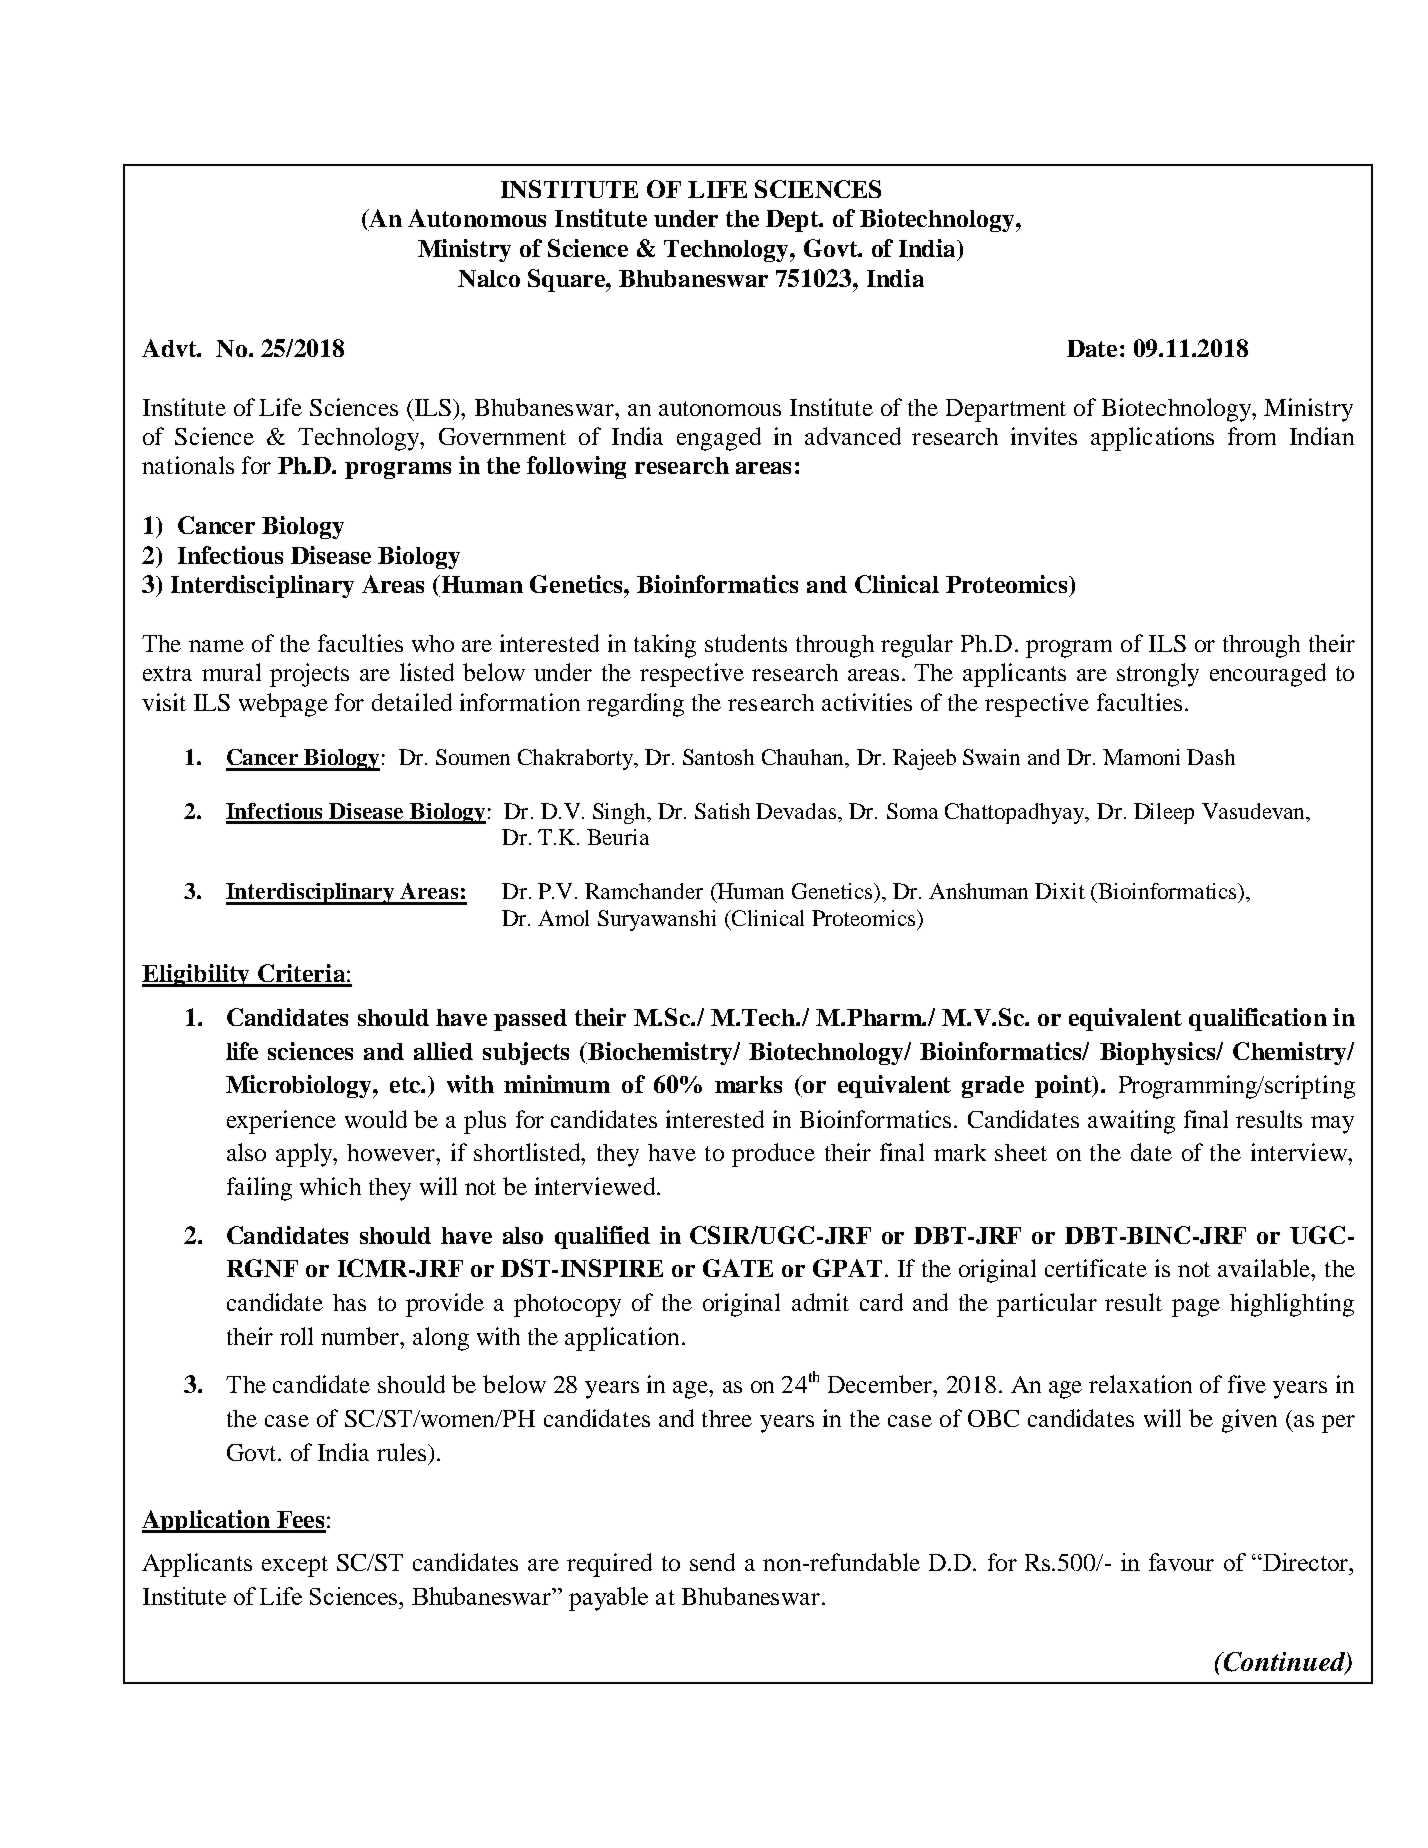  What do you see at coordinates (1252, 436) in the screenshot?
I see `from` at bounding box center [1252, 436].
